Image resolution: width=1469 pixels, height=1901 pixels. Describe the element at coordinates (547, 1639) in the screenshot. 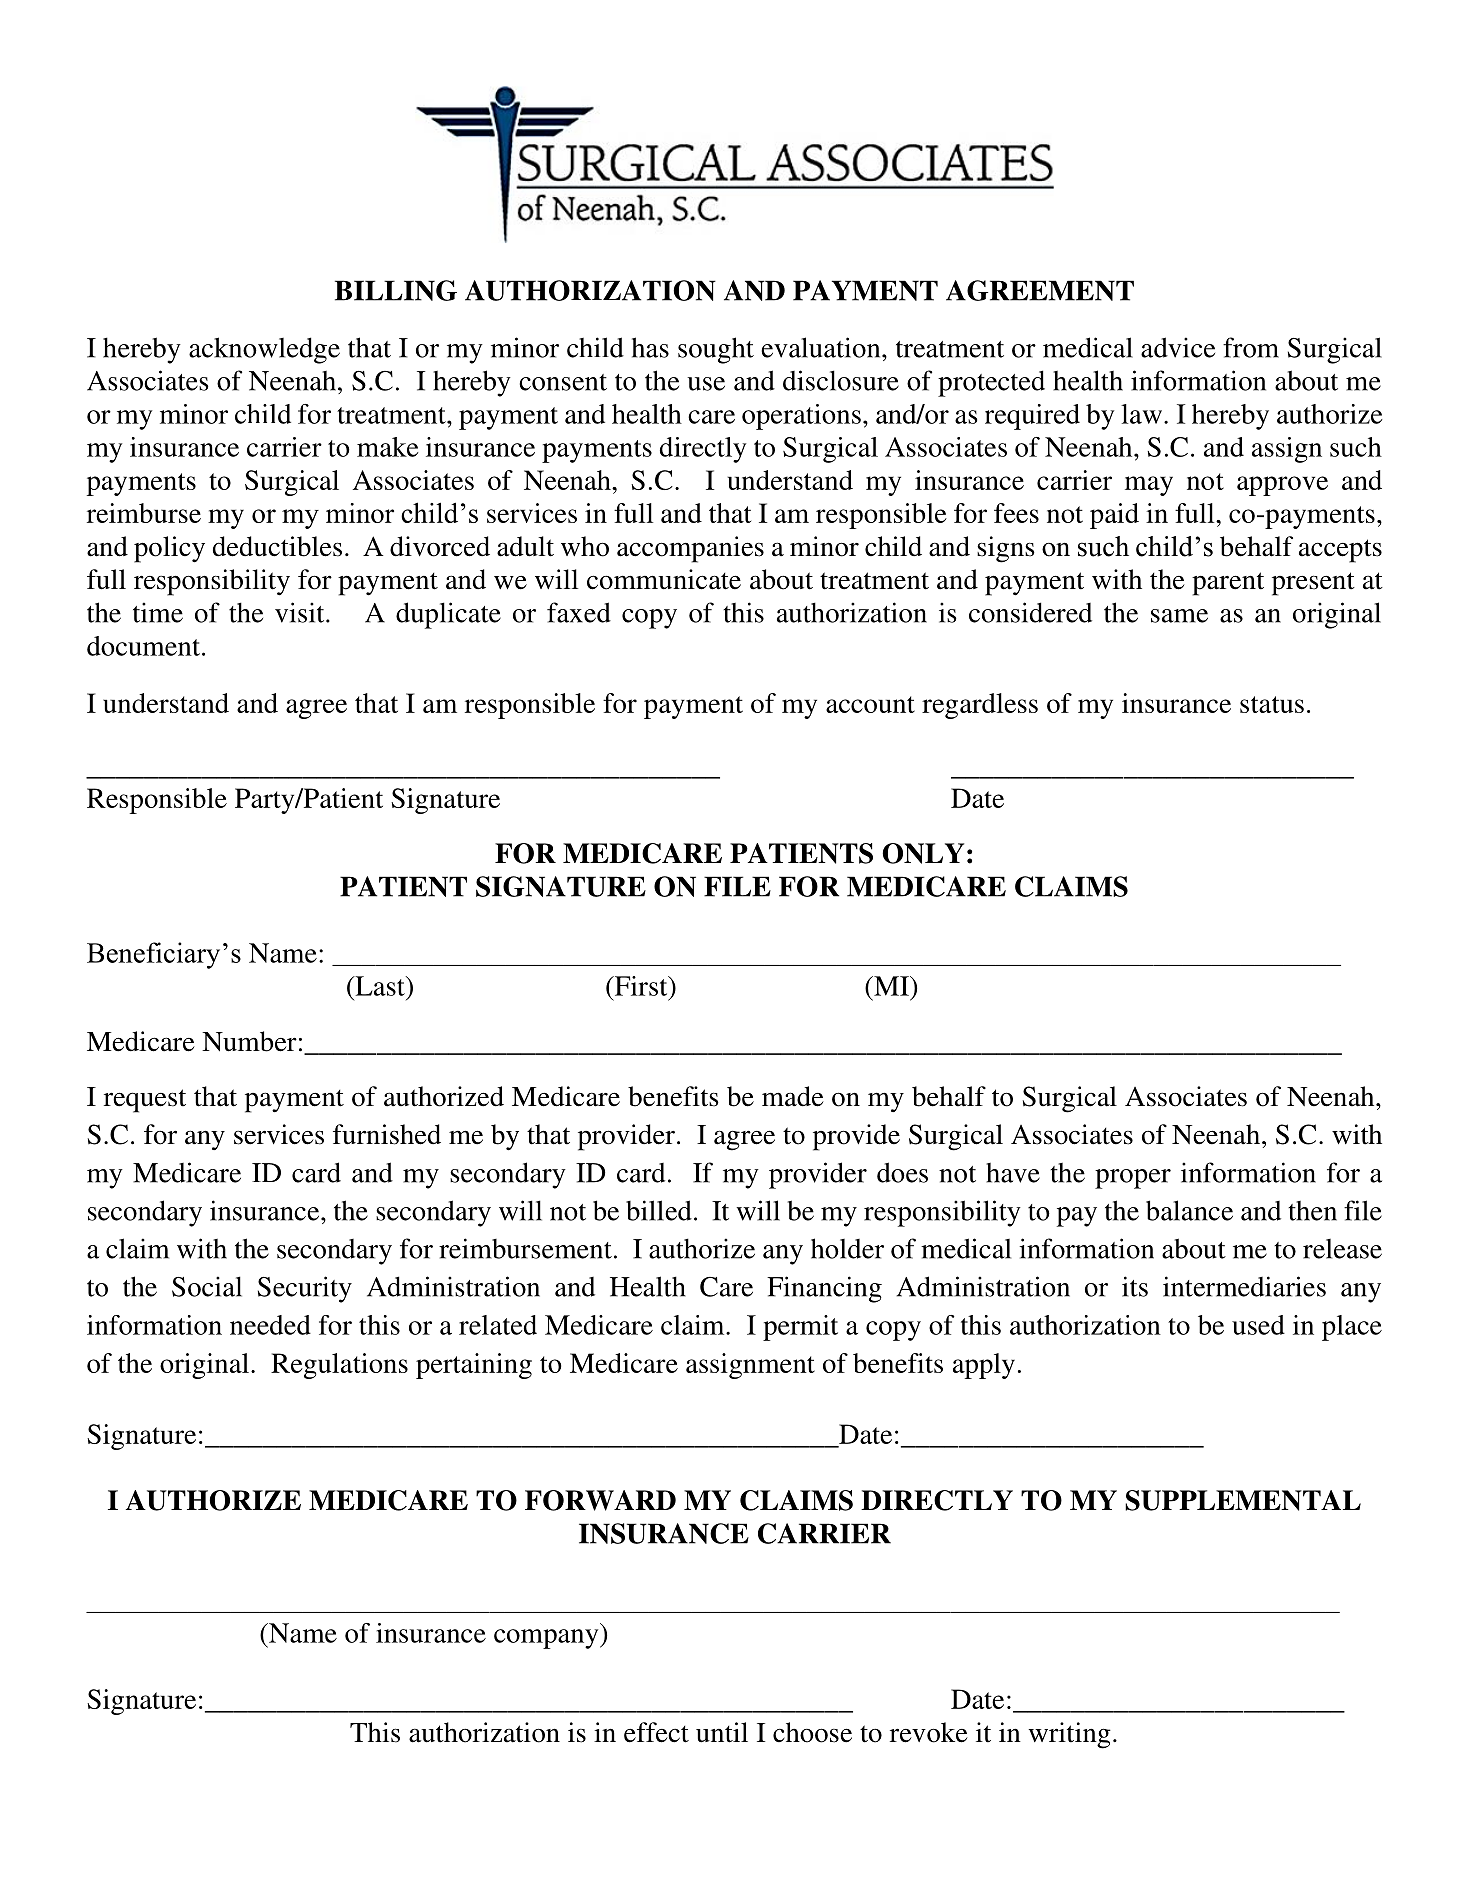

I see `company` at that location.
